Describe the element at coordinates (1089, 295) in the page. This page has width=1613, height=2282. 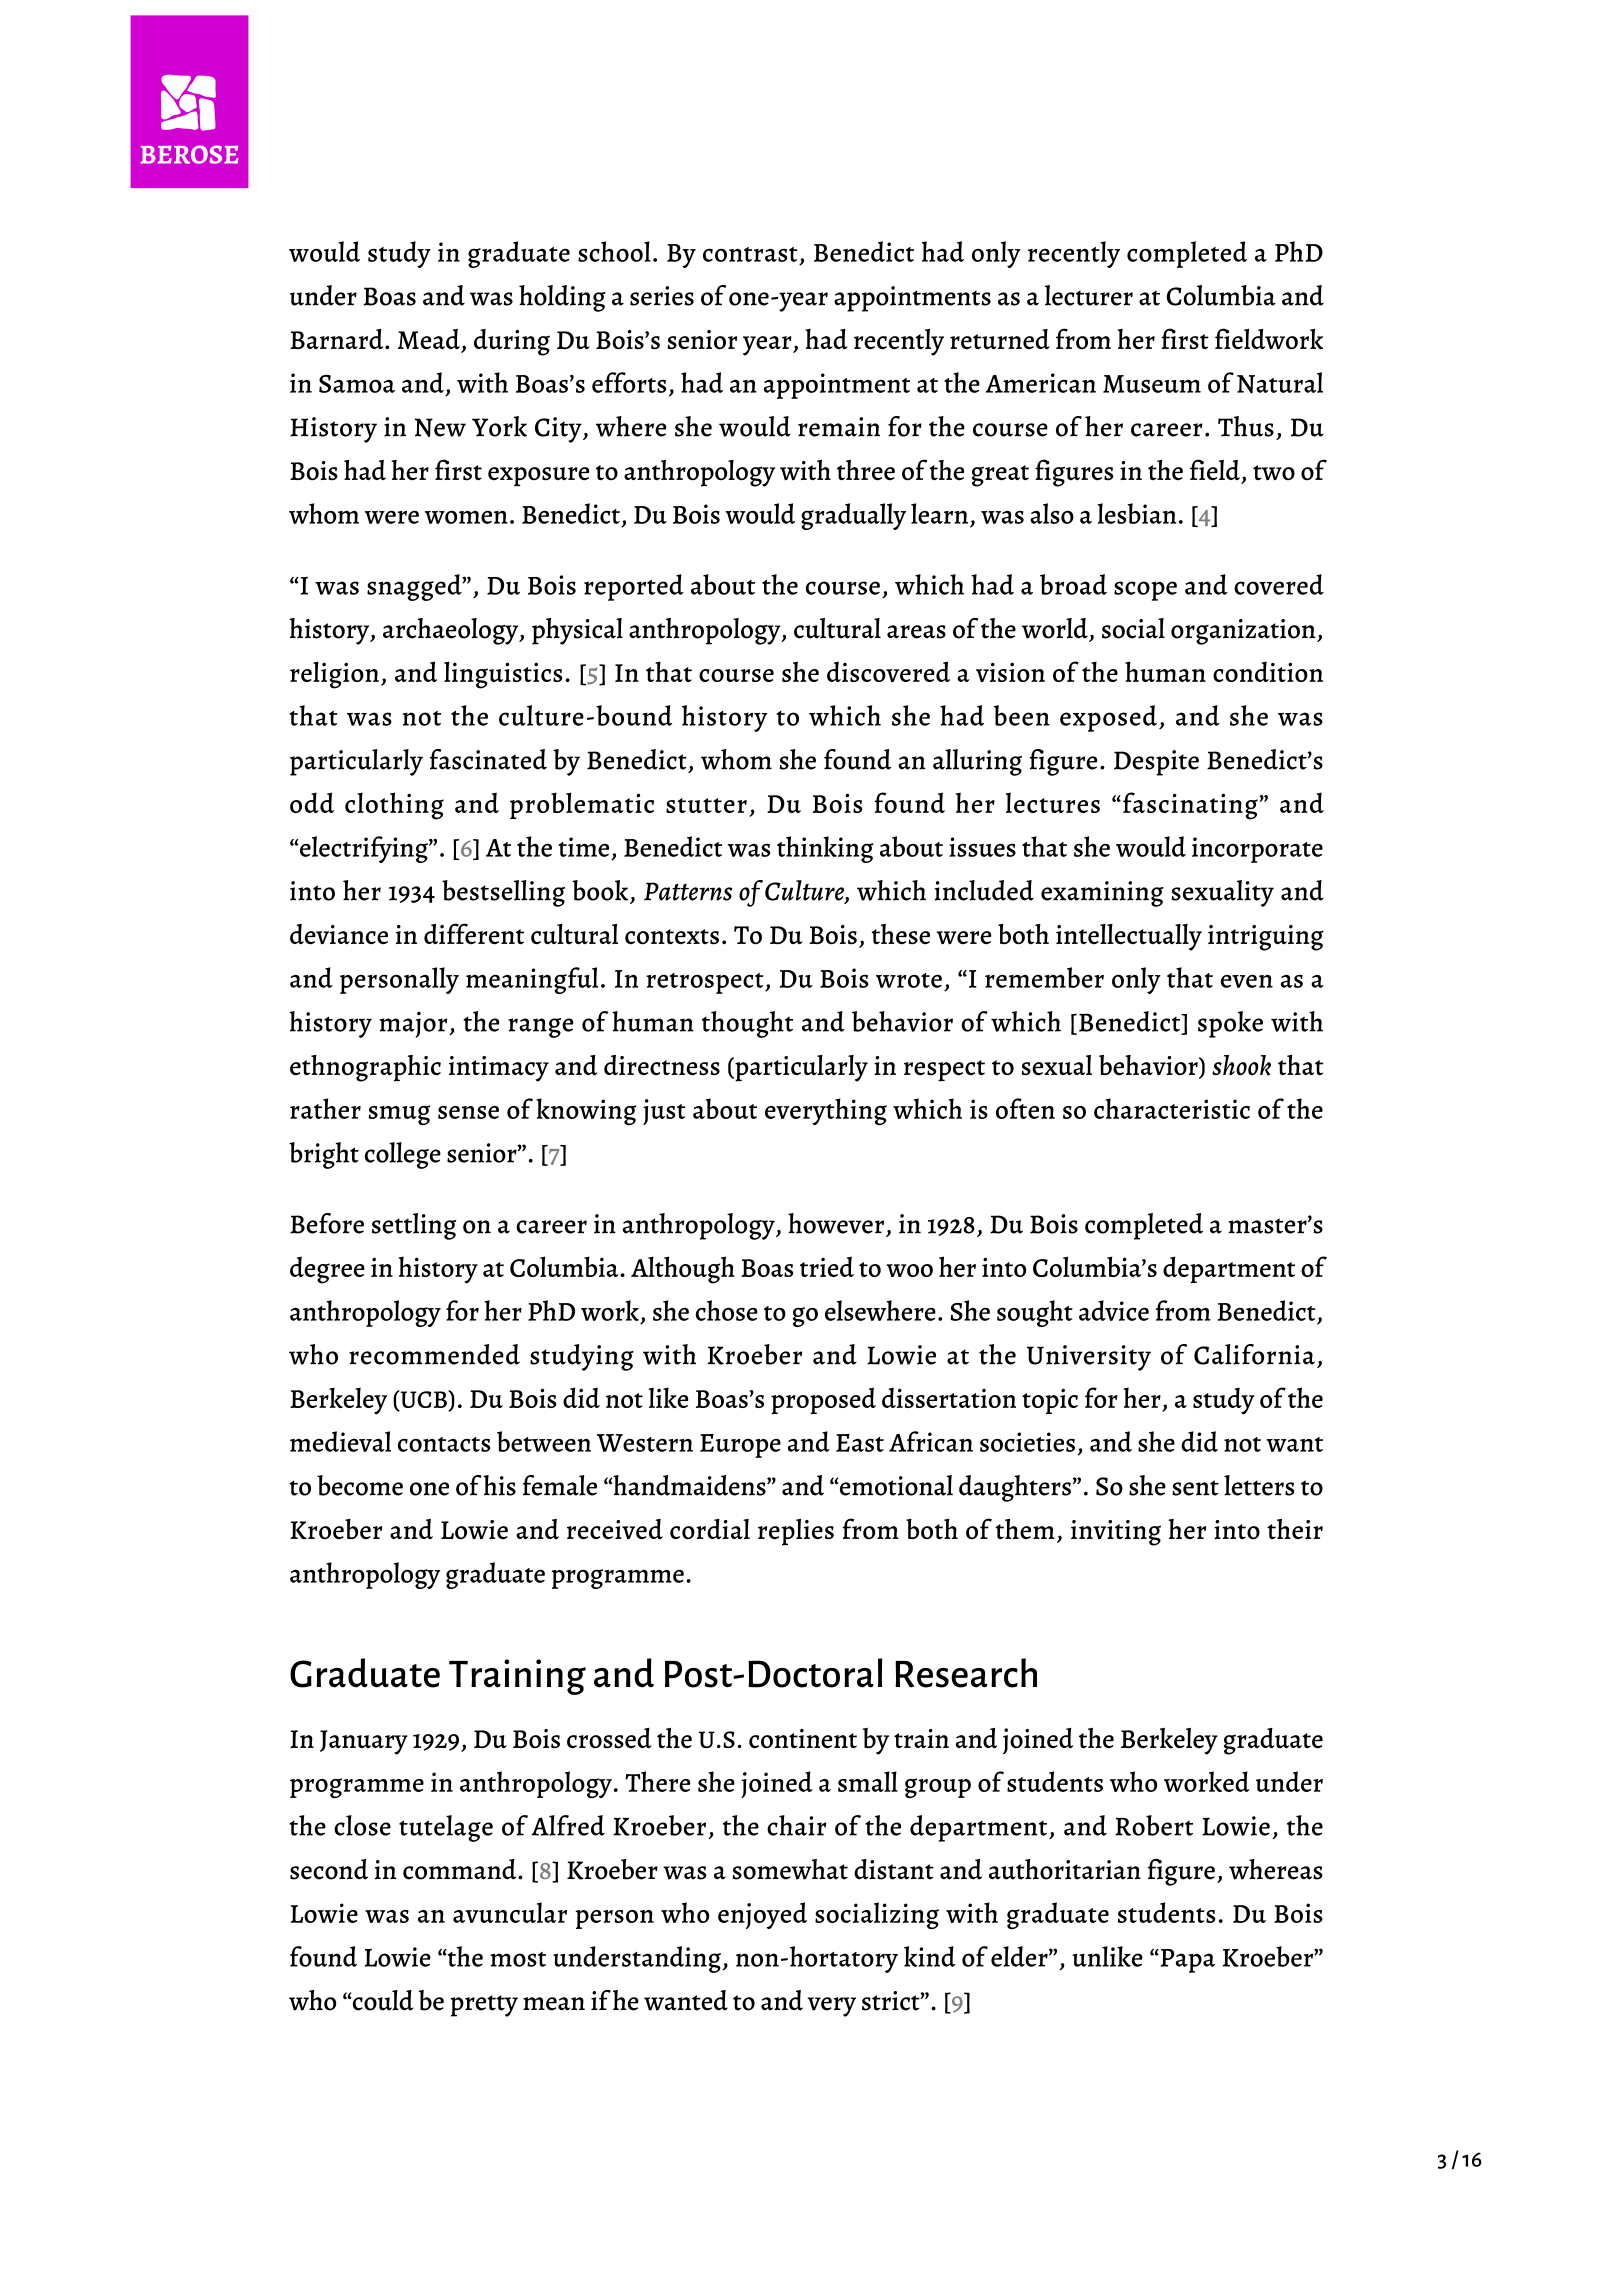
I see `lecturer` at that location.
